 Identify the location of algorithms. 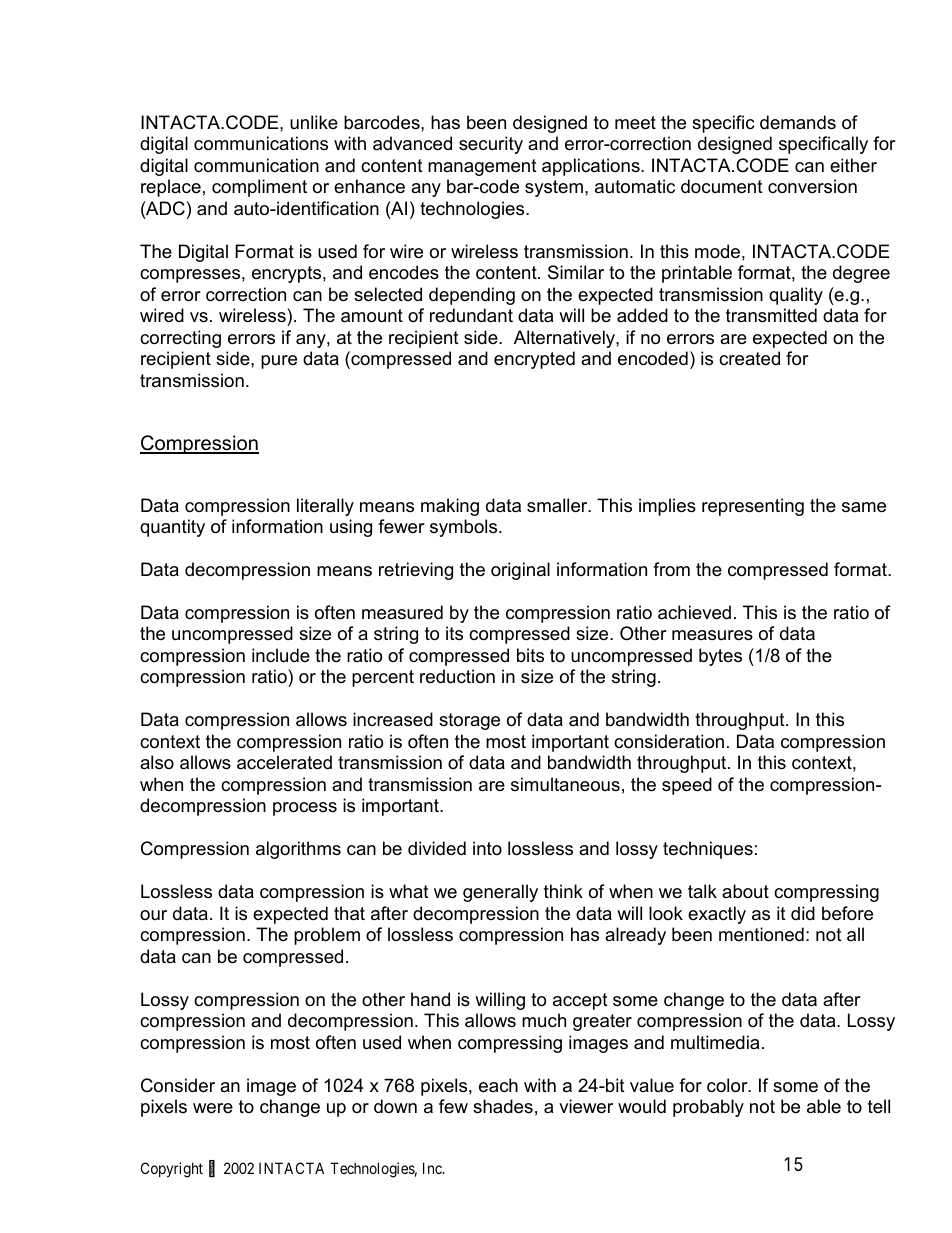
(298, 850).
